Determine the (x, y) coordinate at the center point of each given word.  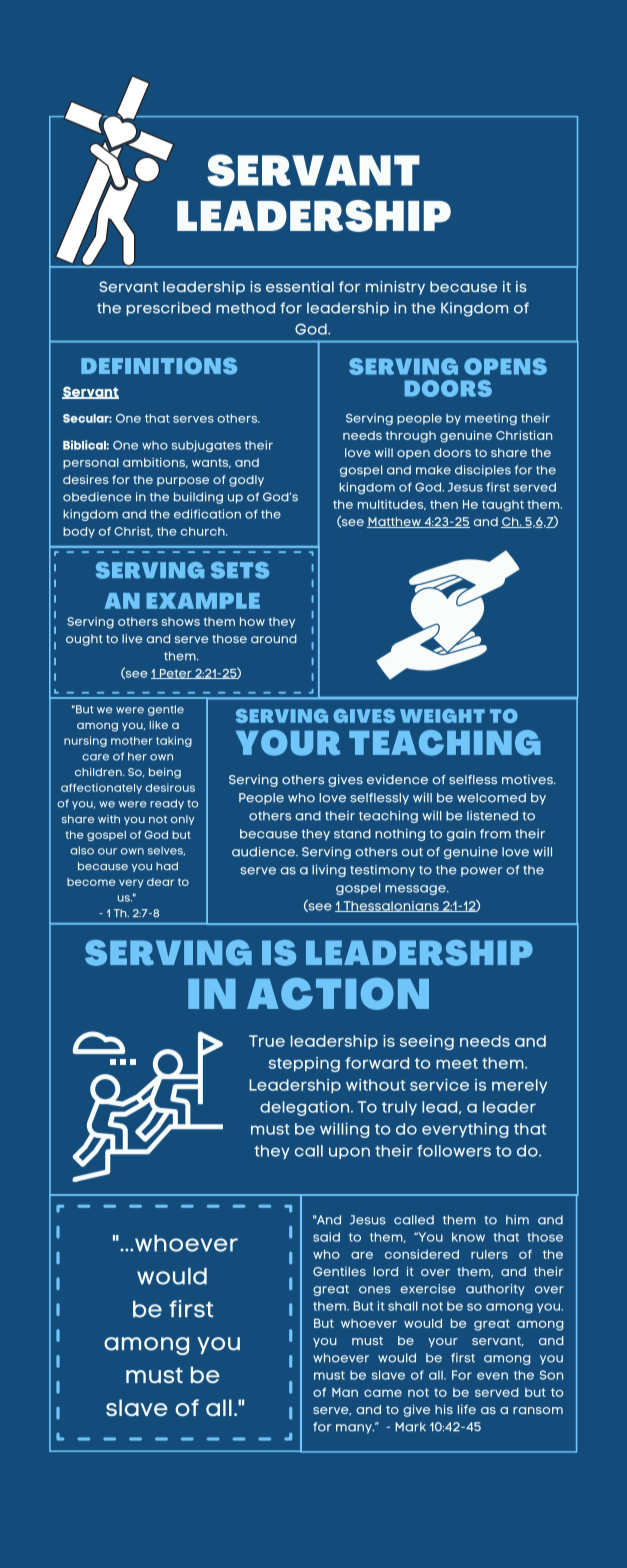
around (274, 638)
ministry (395, 288)
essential (300, 286)
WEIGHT (442, 716)
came (383, 1393)
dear (160, 882)
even (492, 1376)
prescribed (168, 309)
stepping (304, 1064)
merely (519, 1086)
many (355, 1429)
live (132, 638)
